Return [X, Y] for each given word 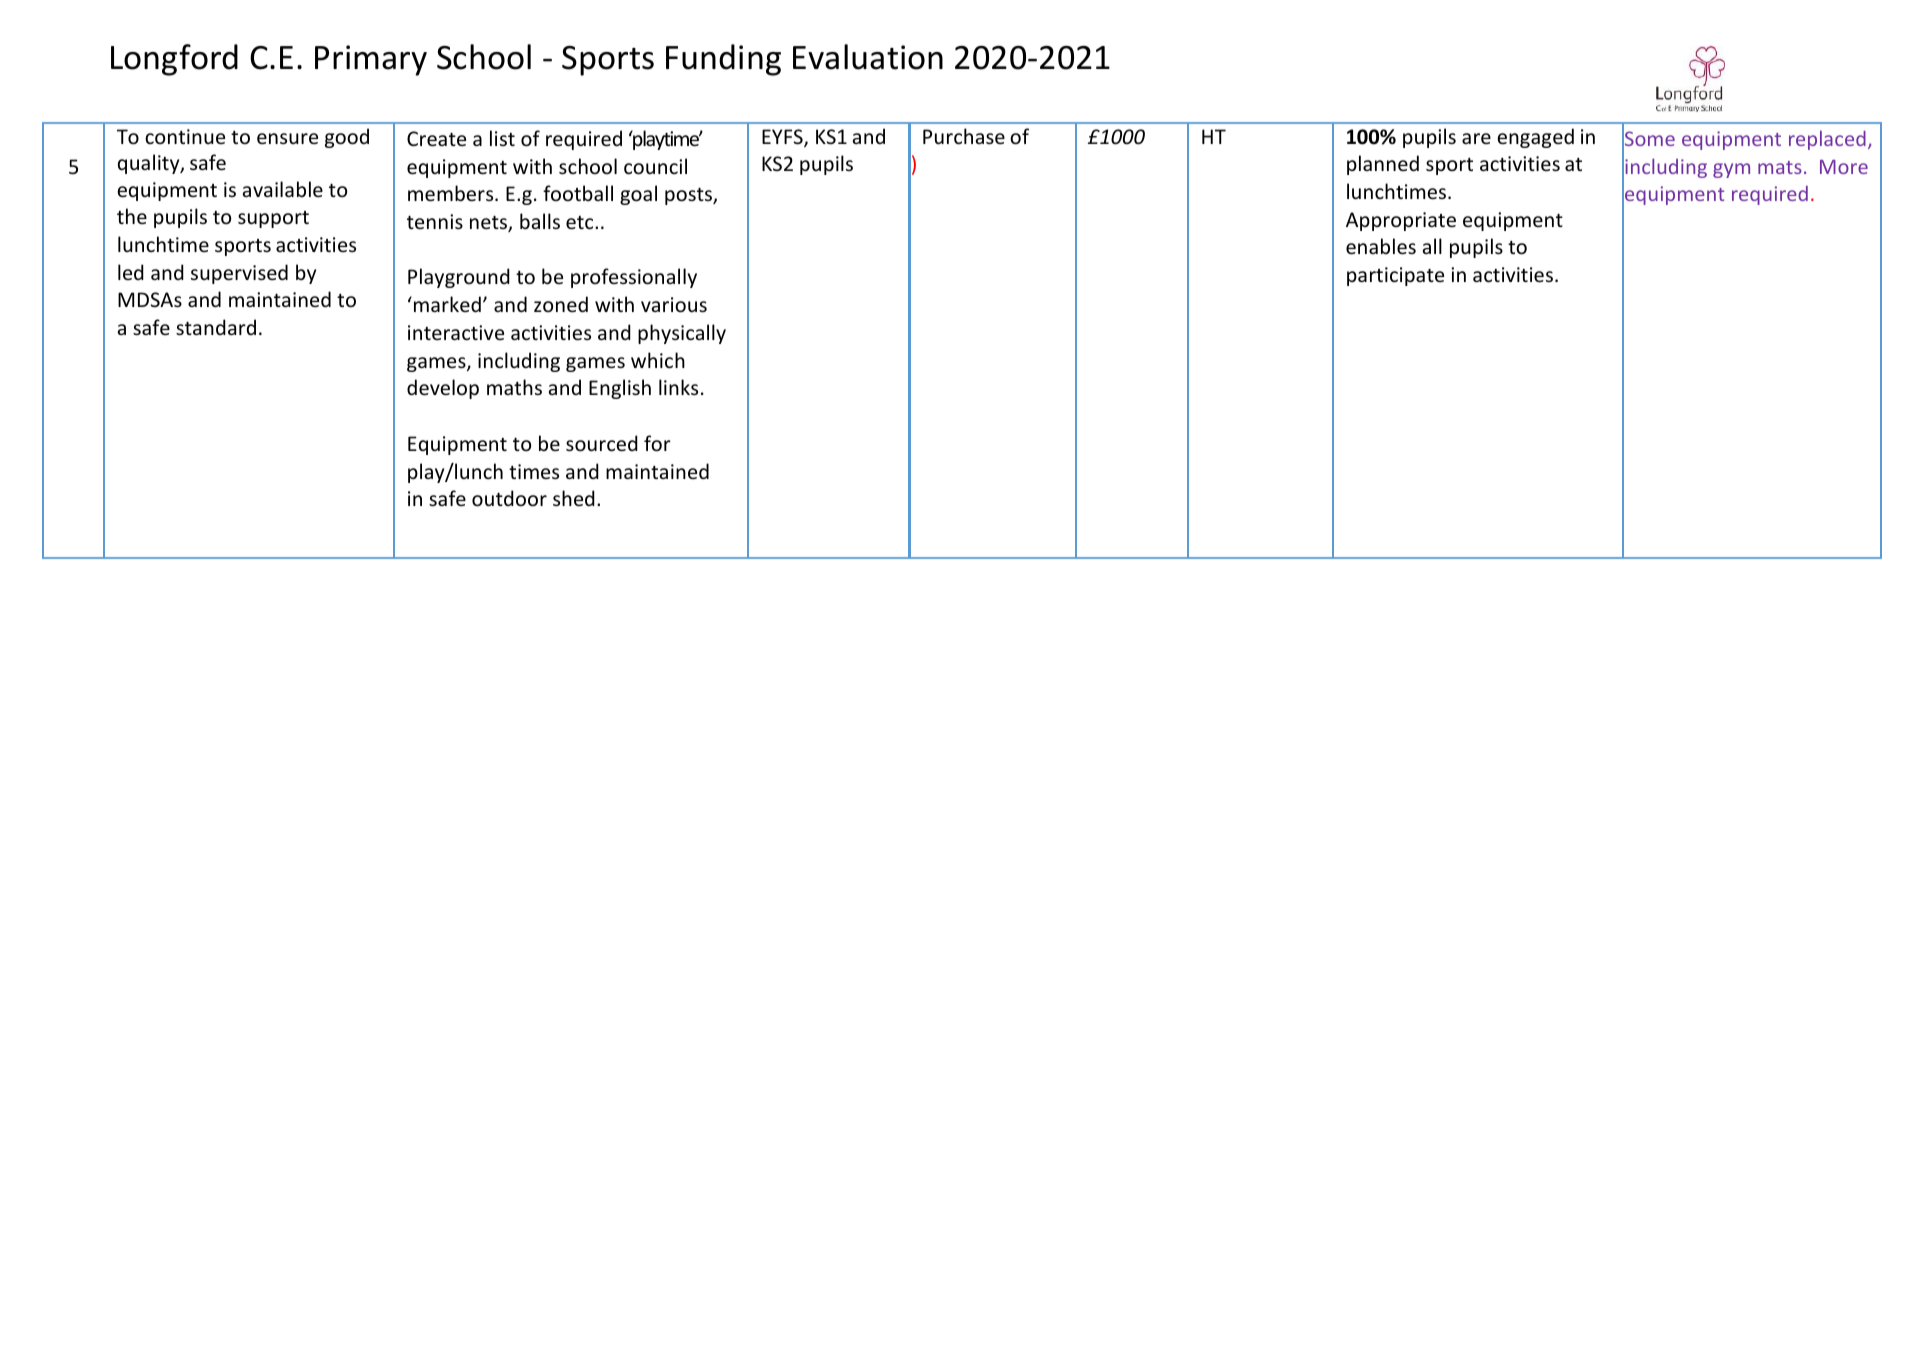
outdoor [509, 498]
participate [1395, 276]
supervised [239, 274]
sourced [602, 443]
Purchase [964, 136]
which [658, 360]
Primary [371, 60]
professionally [634, 278]
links [678, 387]
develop [443, 389]
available [283, 189]
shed [574, 498]
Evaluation [868, 57]
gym [1731, 170]
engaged [1535, 138]
